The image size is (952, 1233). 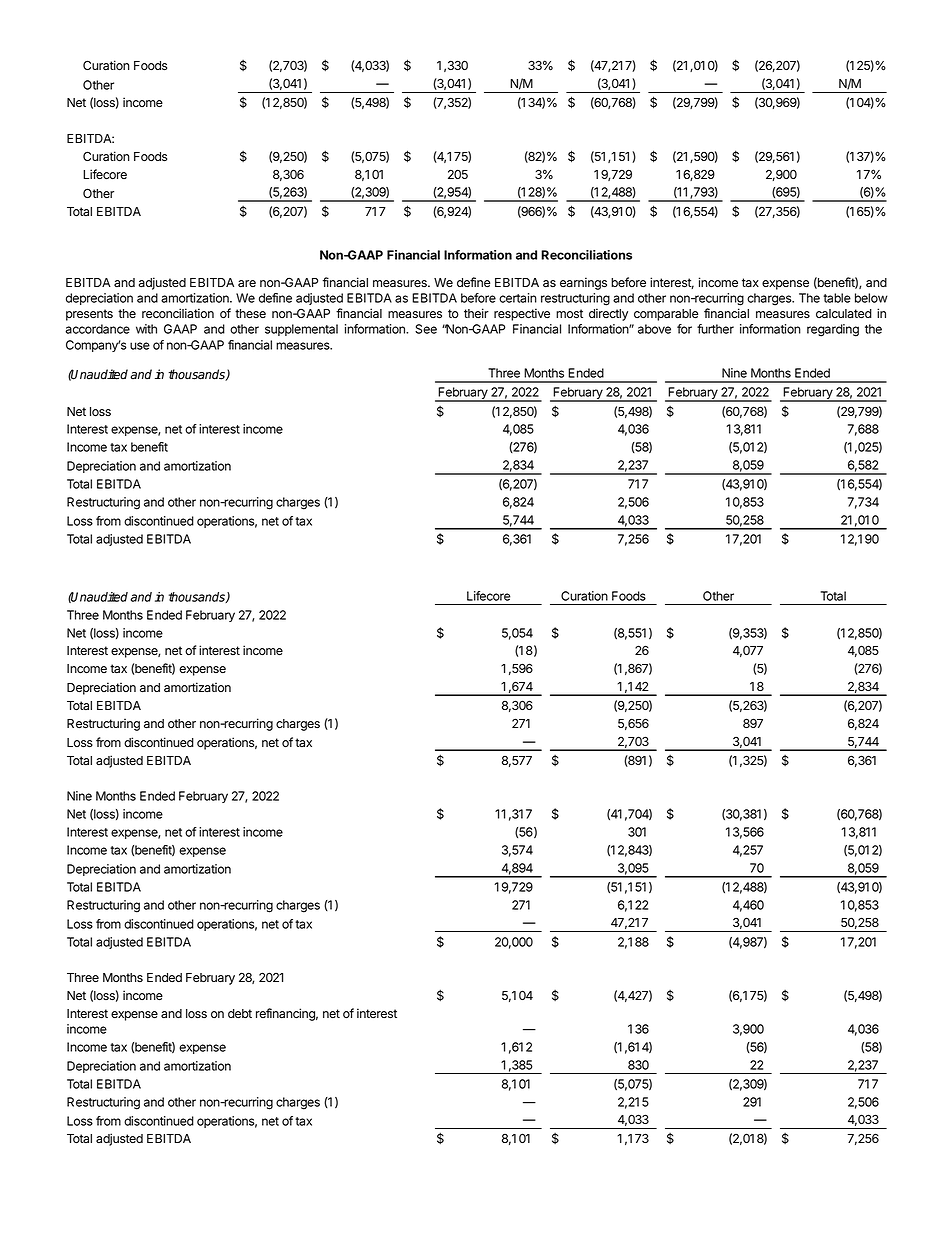 I want to click on See, so click(x=426, y=329).
